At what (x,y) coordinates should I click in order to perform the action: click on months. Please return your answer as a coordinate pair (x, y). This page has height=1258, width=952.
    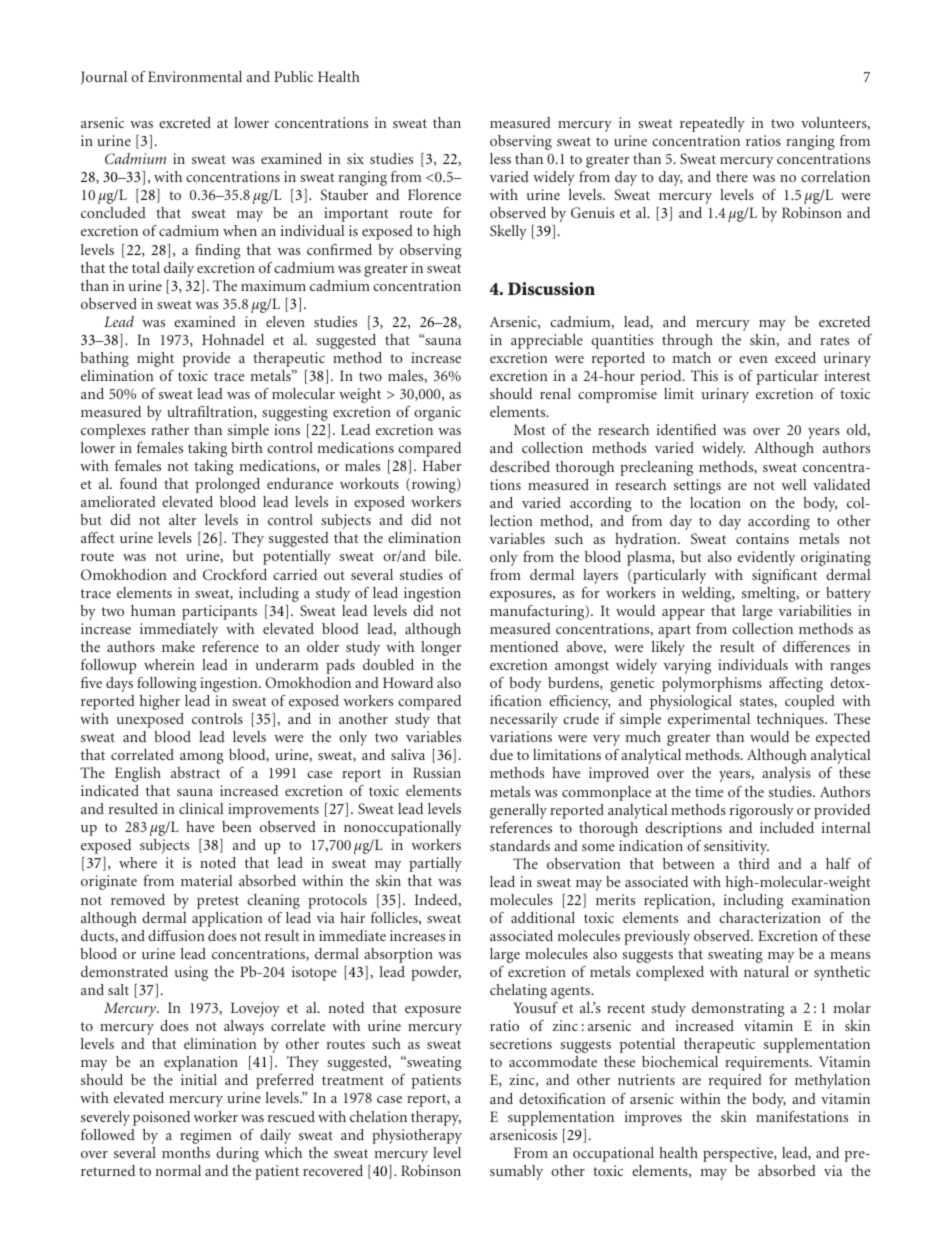
    Looking at the image, I should click on (186, 1152).
